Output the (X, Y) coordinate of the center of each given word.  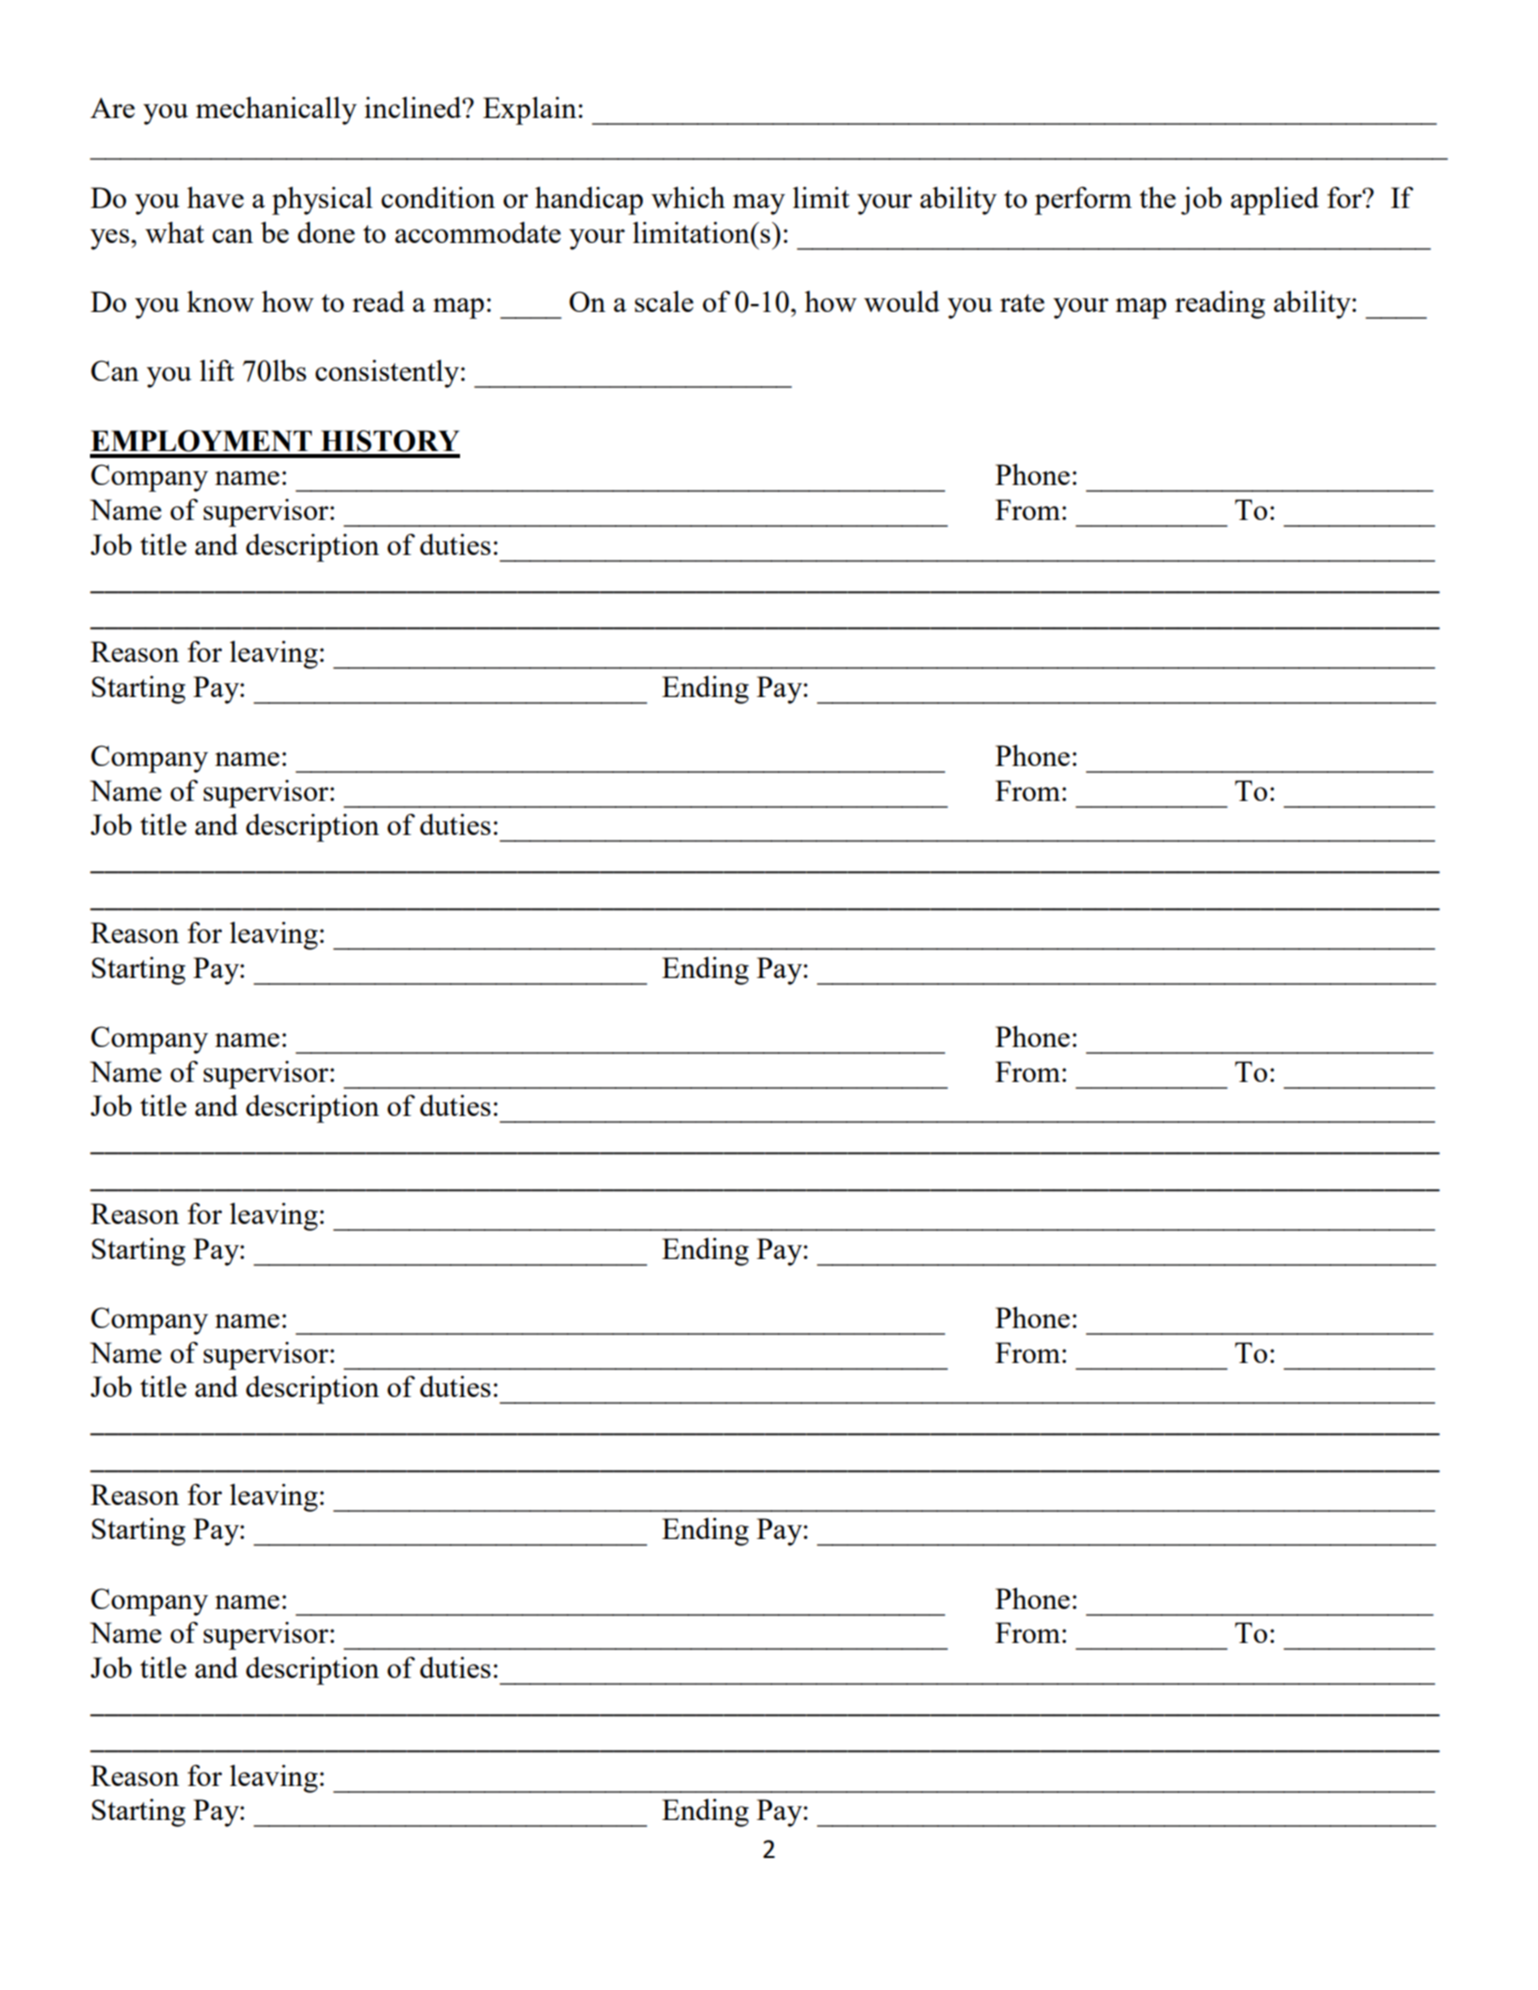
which (688, 197)
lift (217, 370)
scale (664, 301)
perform (1083, 201)
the (1158, 197)
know (220, 301)
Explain (530, 111)
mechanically (276, 111)
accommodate (478, 232)
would (902, 301)
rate (1022, 303)
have (215, 197)
